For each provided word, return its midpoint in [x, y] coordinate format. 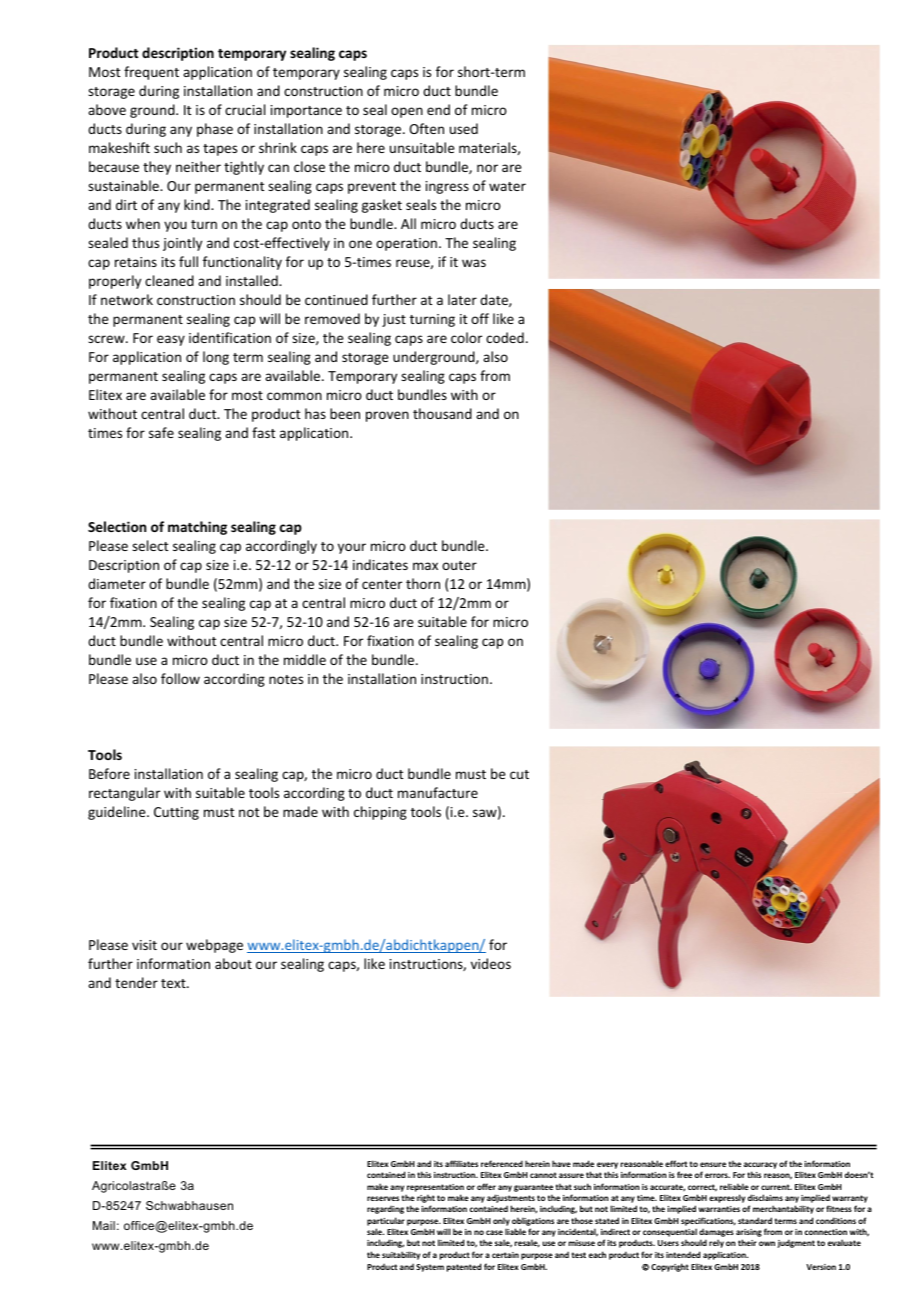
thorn [423, 583]
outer [459, 565]
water [507, 186]
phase [215, 130]
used [464, 128]
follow [180, 678]
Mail [104, 1225]
